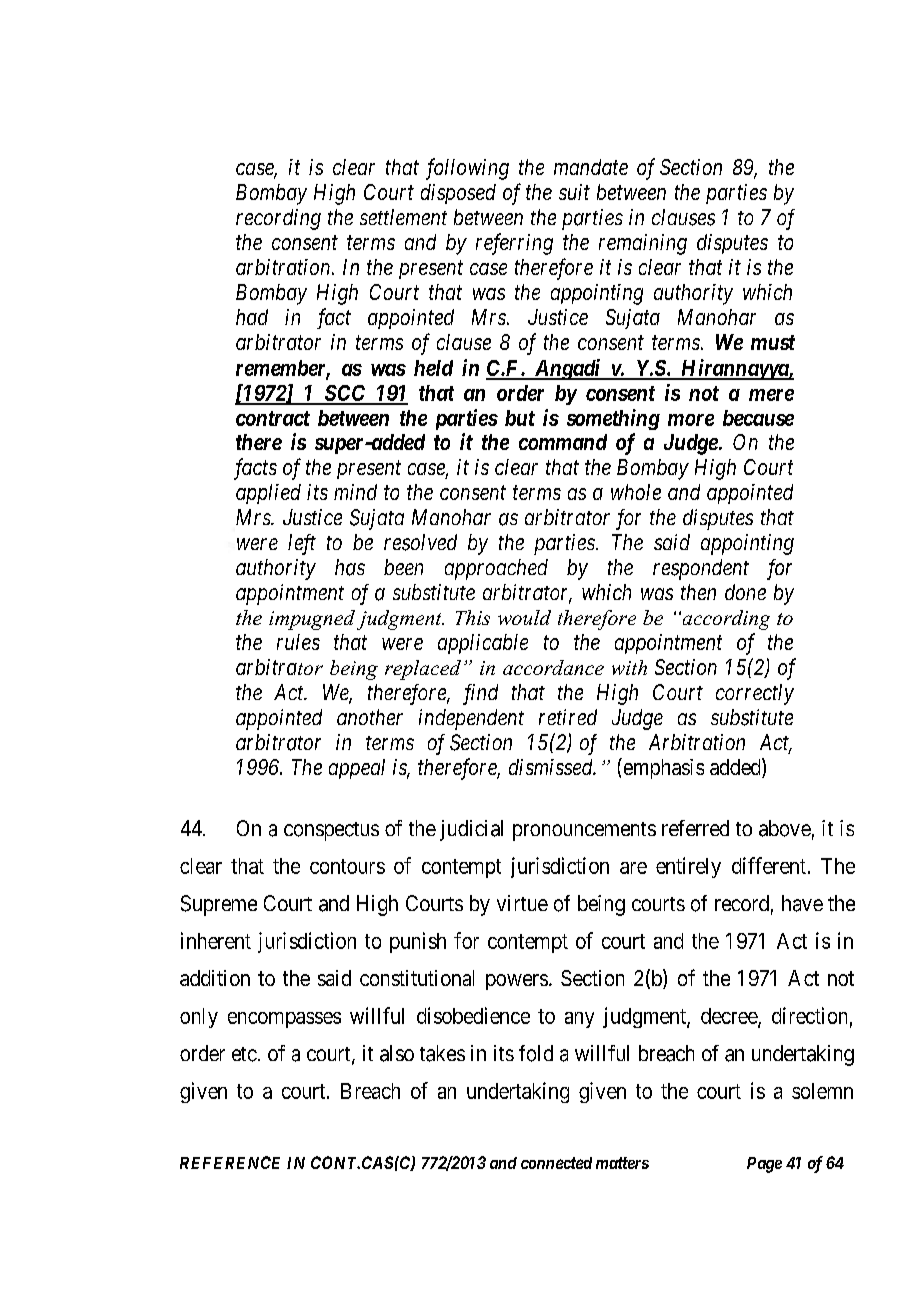  What do you see at coordinates (643, 244) in the page?
I see `remaining` at bounding box center [643, 244].
